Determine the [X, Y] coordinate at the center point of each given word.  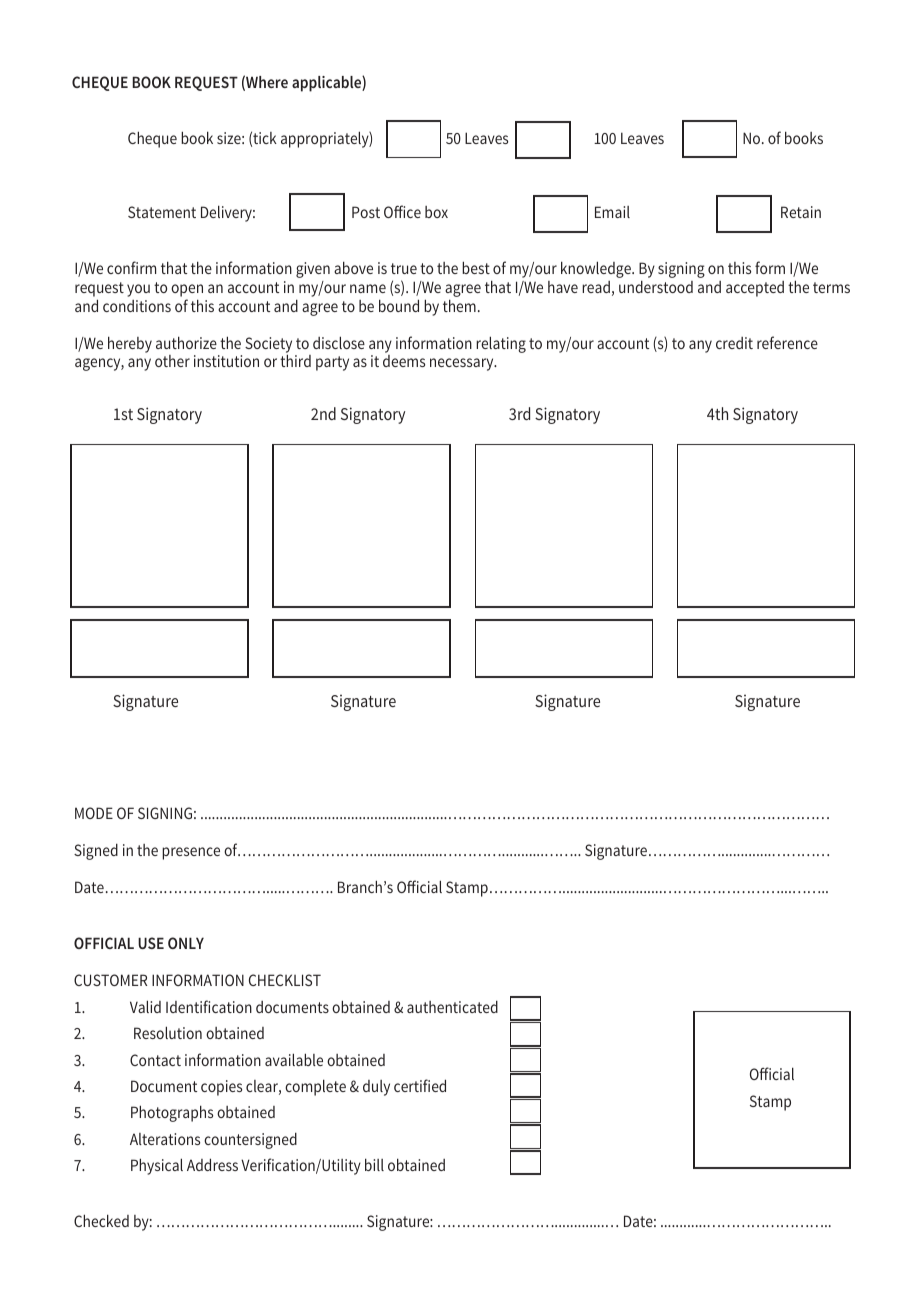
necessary [463, 364]
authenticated [452, 1006]
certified [420, 1085]
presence [191, 853]
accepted [755, 289]
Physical [157, 1166]
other [172, 361]
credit [734, 343]
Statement [162, 212]
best [476, 267]
